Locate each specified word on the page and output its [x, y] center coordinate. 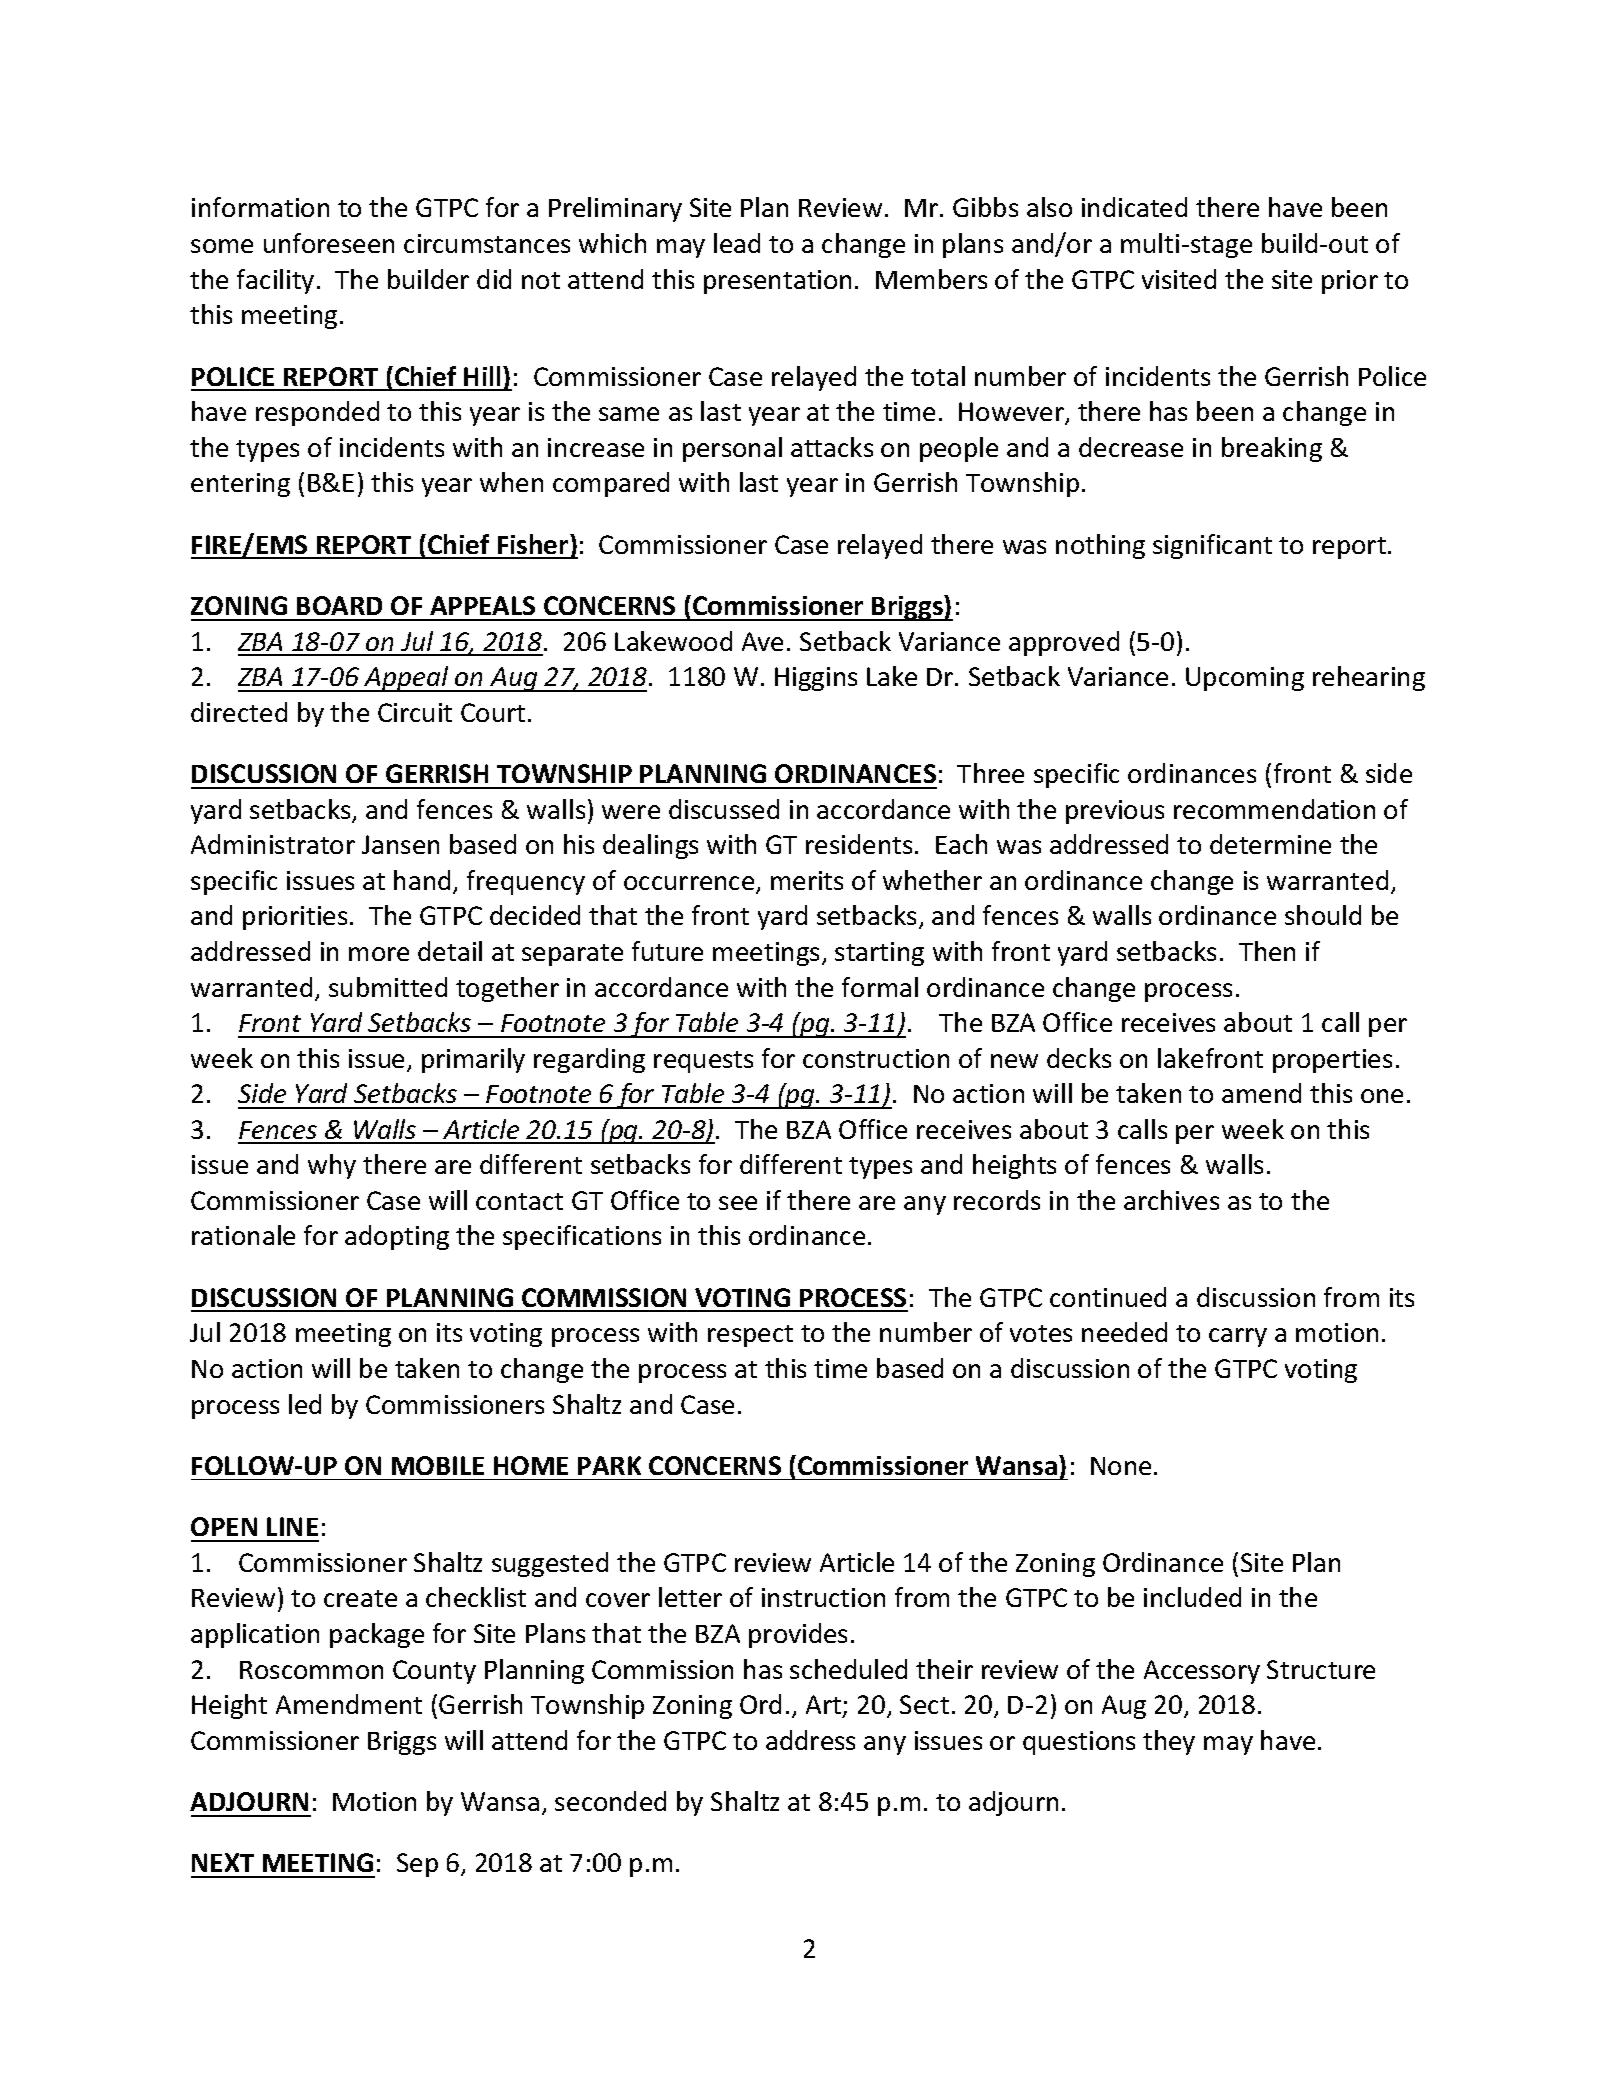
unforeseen [329, 243]
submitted [388, 987]
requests [703, 1062]
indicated [1134, 207]
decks [1079, 1058]
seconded [610, 1801]
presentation [777, 282]
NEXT [223, 1862]
